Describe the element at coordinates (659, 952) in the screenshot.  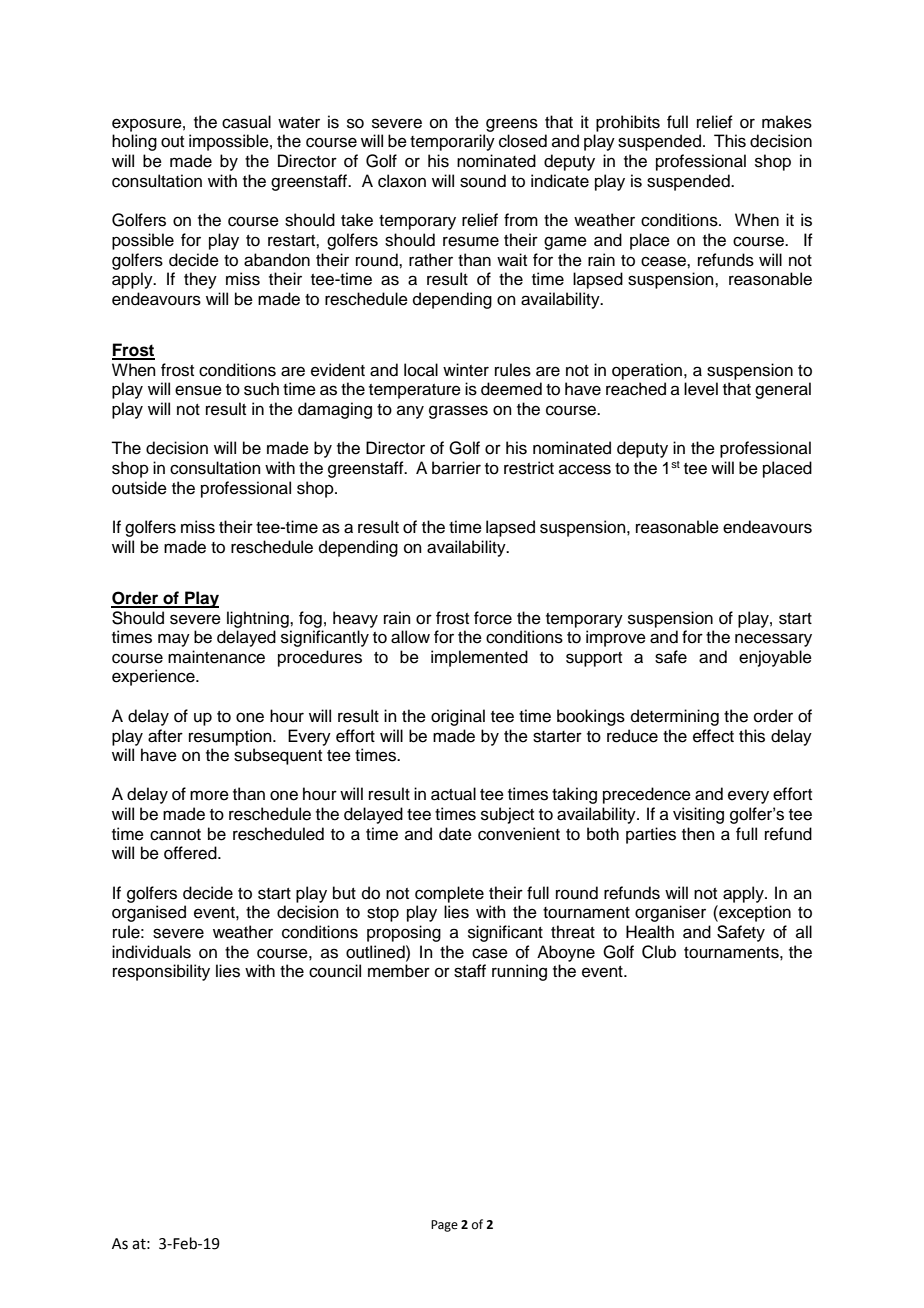
I see `Club` at that location.
